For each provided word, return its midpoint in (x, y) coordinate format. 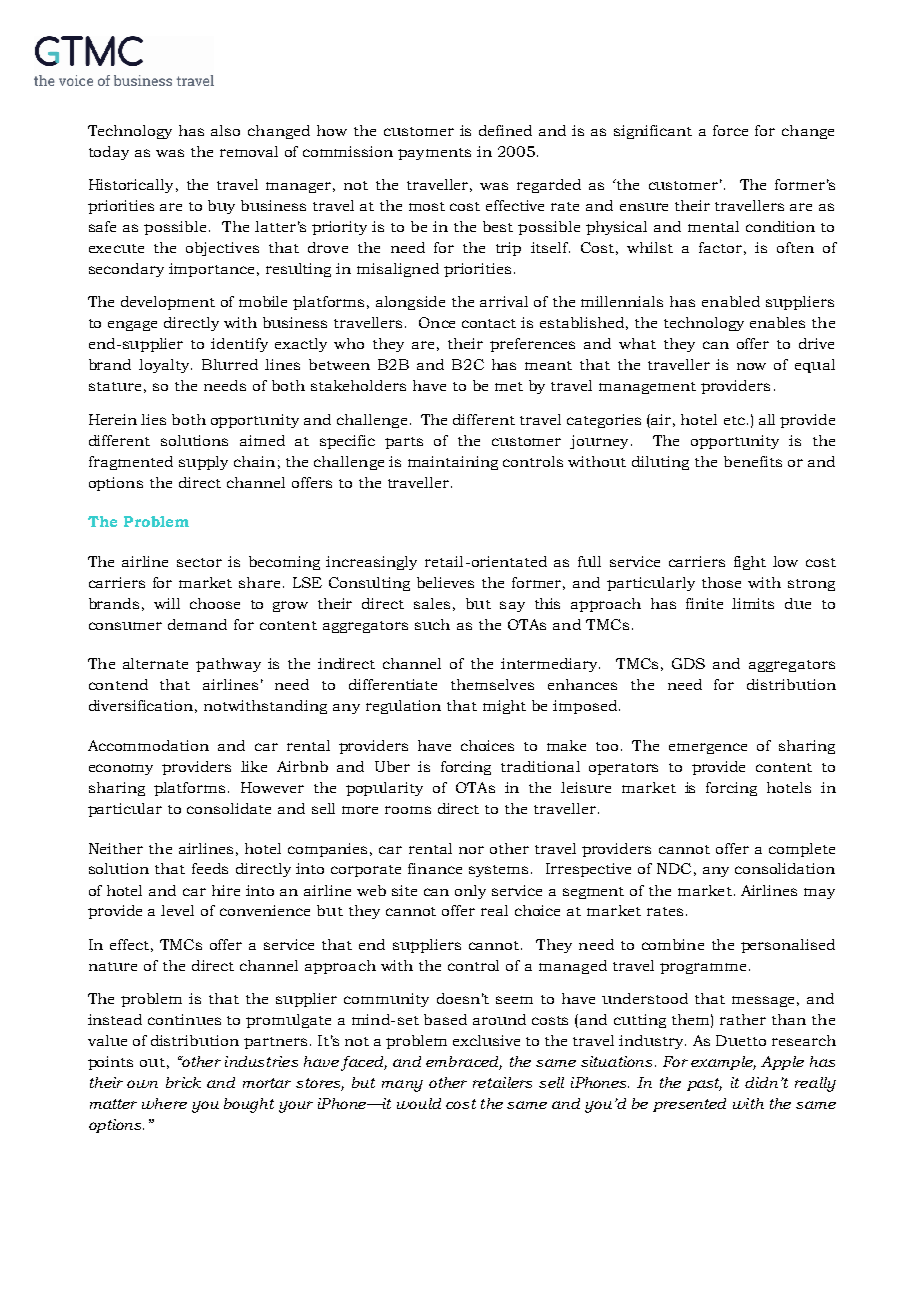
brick (183, 1082)
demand (197, 624)
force (730, 130)
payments (434, 154)
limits (753, 603)
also (225, 130)
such (432, 624)
